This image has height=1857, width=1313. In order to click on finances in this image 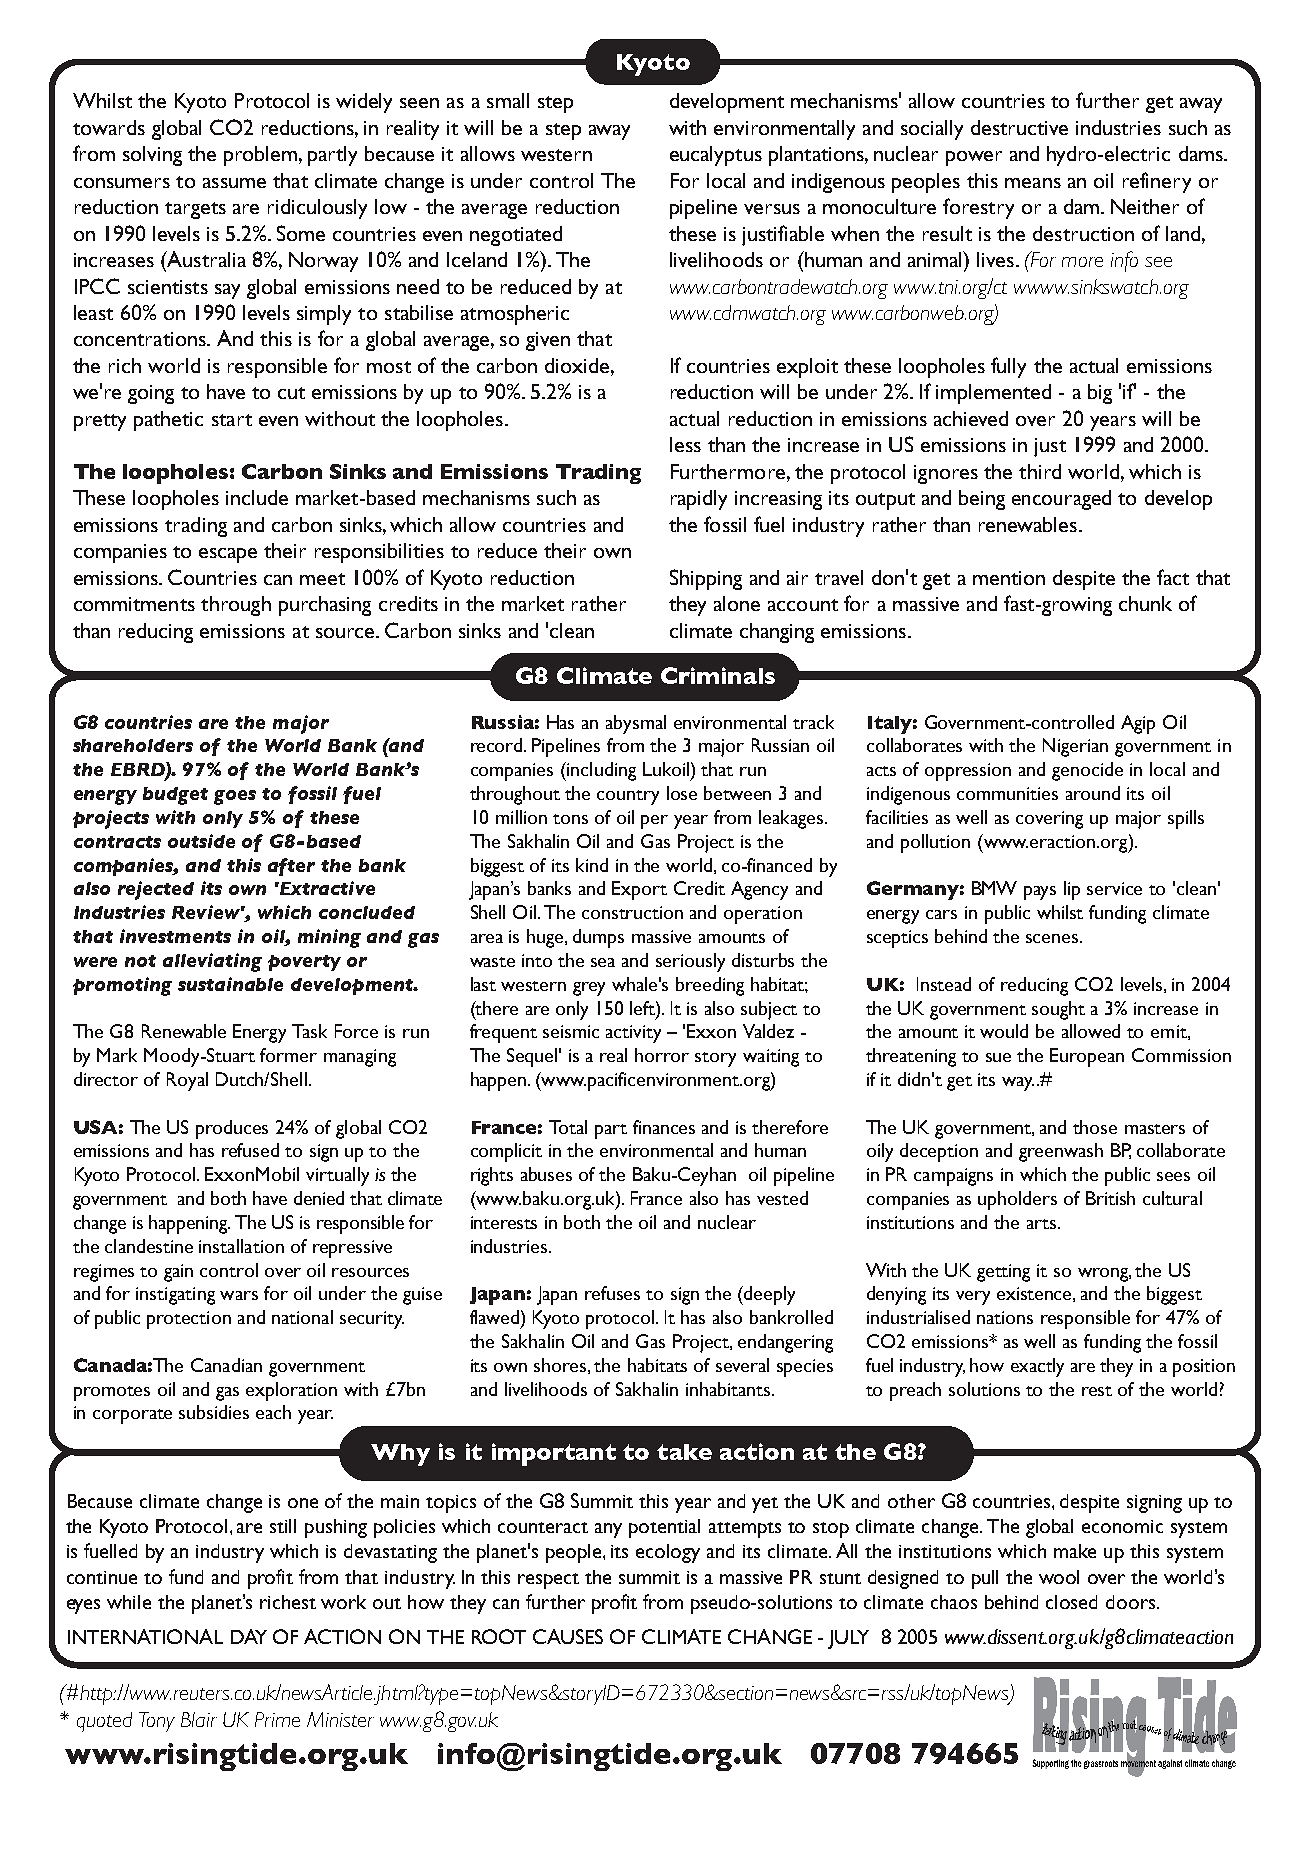, I will do `click(664, 1127)`.
